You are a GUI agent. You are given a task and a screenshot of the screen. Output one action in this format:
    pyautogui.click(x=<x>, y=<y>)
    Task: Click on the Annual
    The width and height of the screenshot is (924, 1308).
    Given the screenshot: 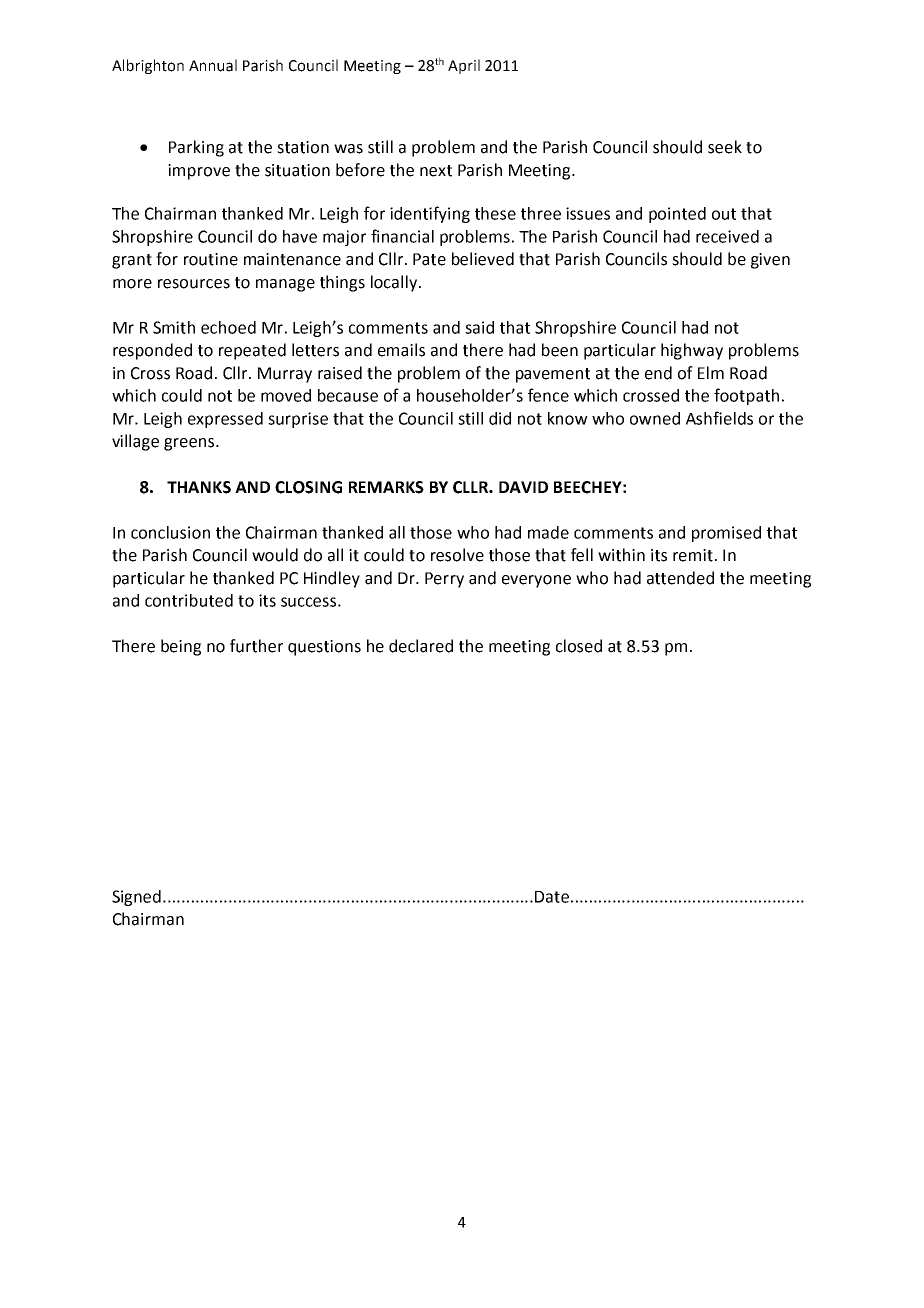 What is the action you would take?
    pyautogui.click(x=213, y=65)
